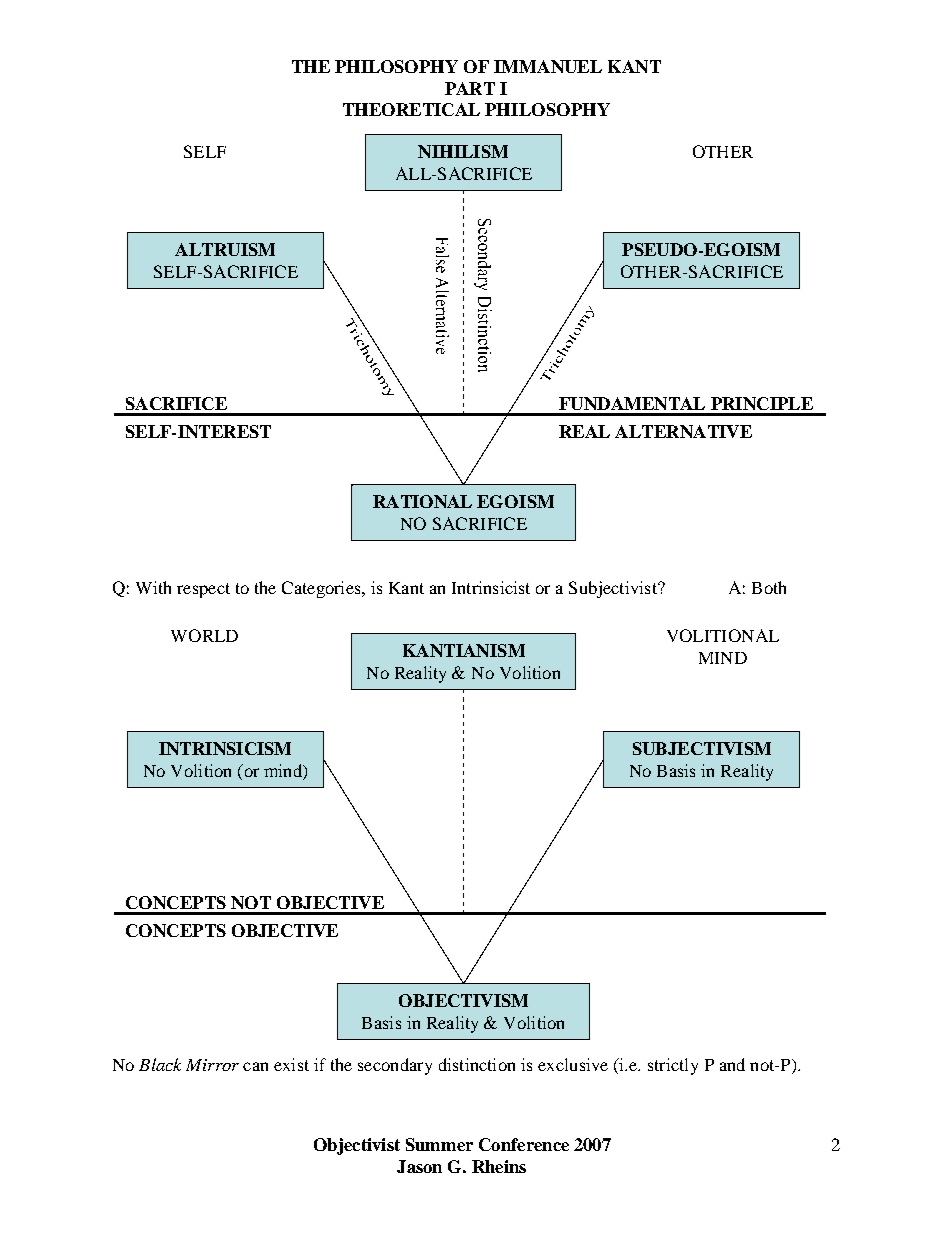 The height and width of the screenshot is (1233, 952). Describe the element at coordinates (225, 249) in the screenshot. I see `ALTRUISM` at that location.
